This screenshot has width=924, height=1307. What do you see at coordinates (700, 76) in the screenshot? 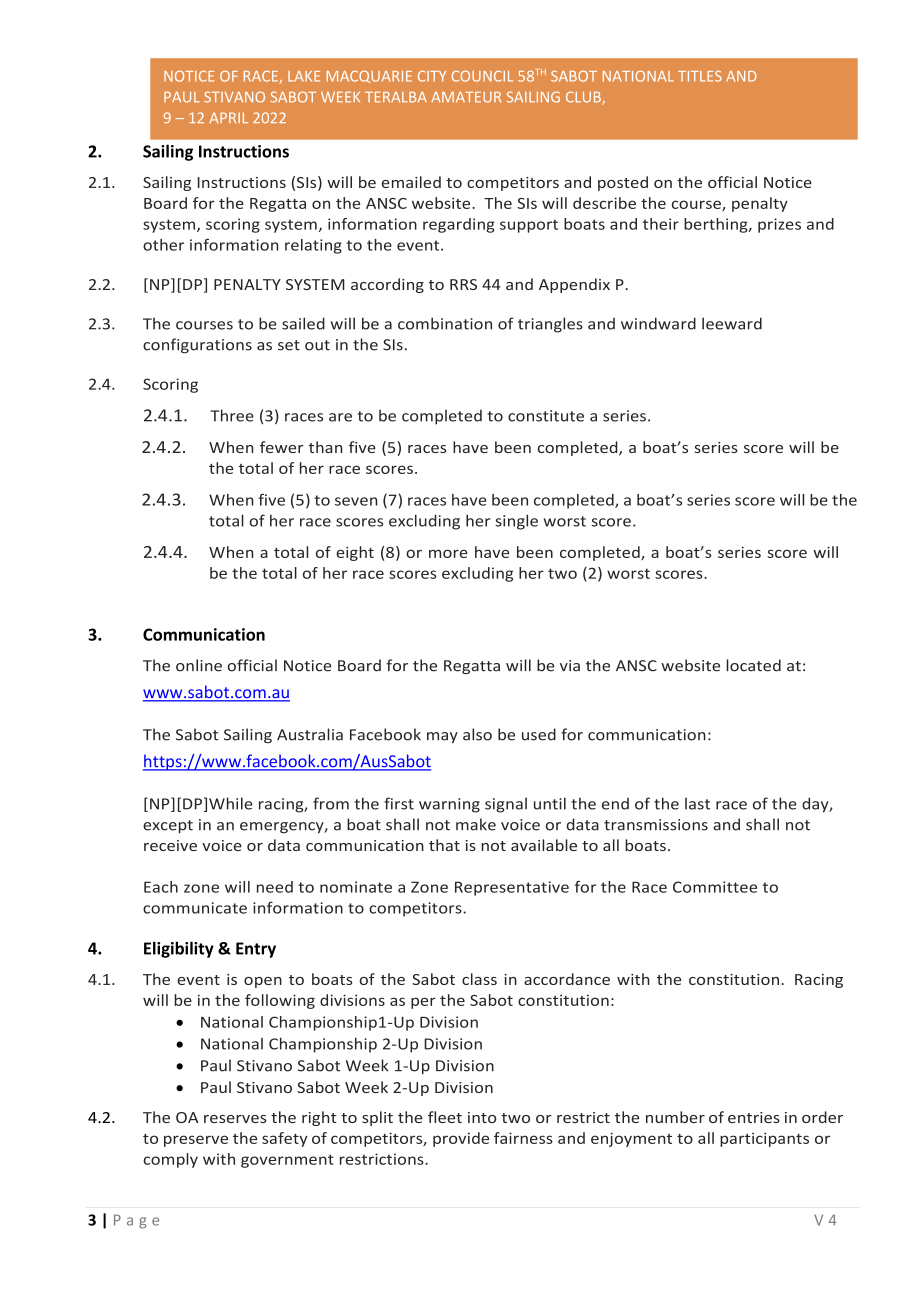
I see `TITLES` at bounding box center [700, 76].
